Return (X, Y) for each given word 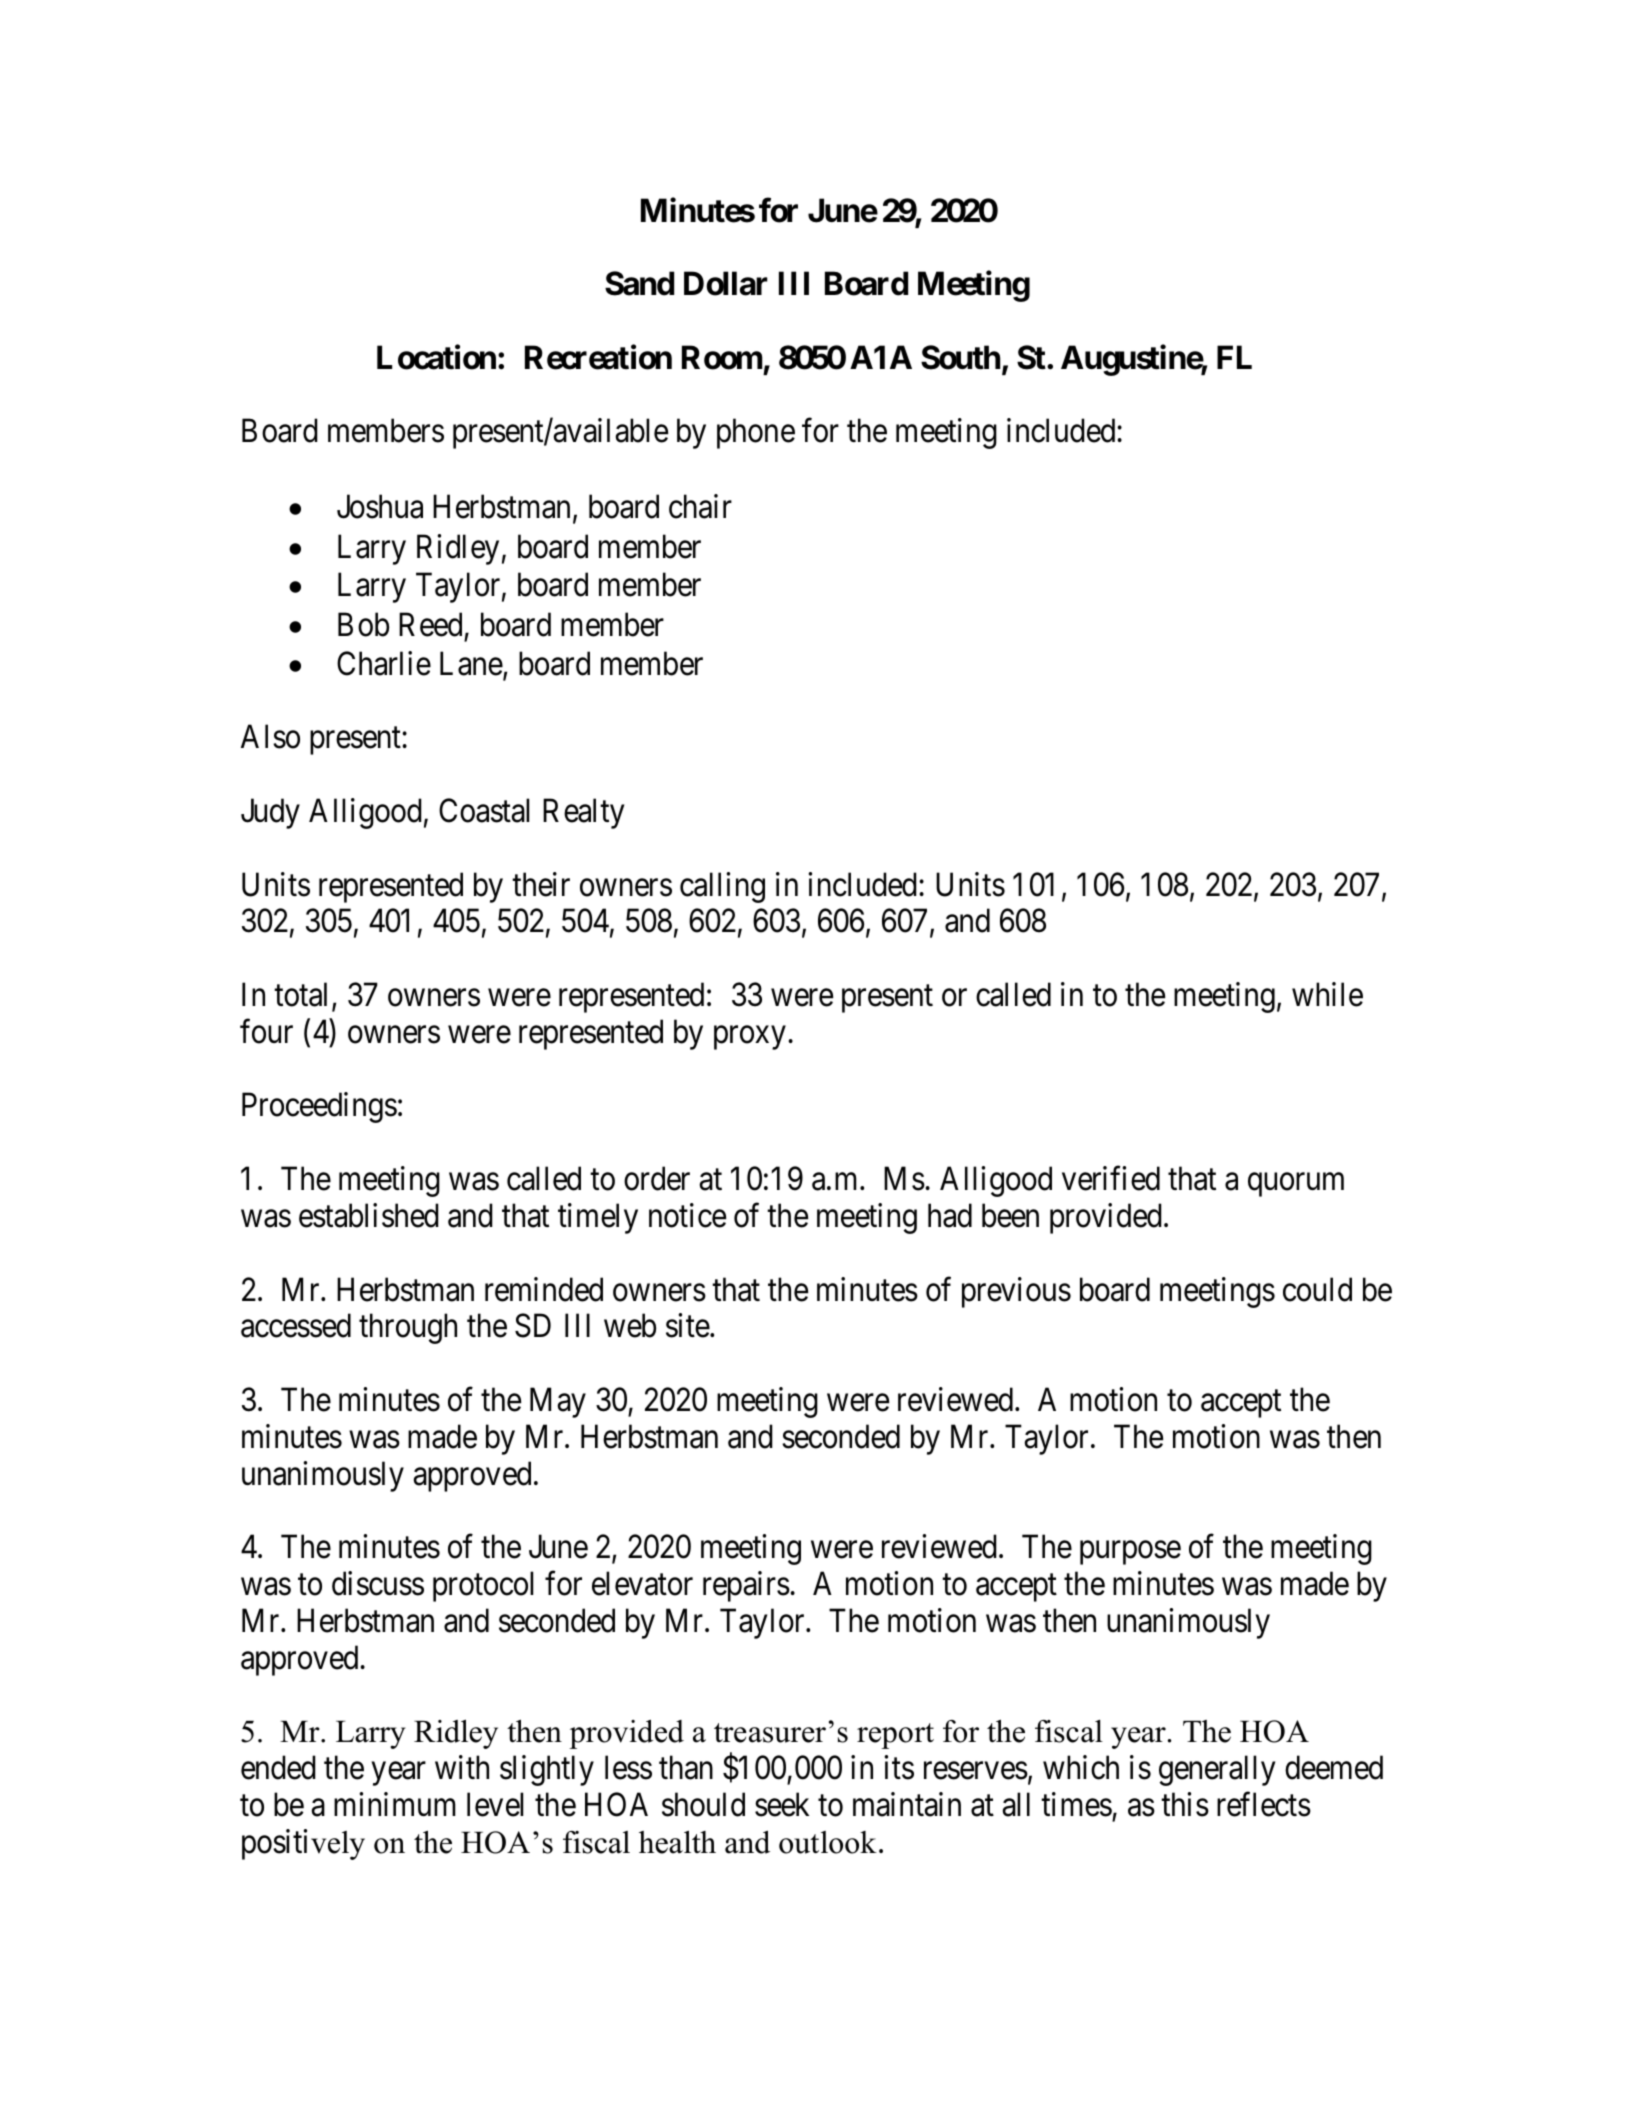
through (408, 1328)
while (1327, 994)
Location (436, 357)
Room (722, 357)
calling (722, 887)
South (960, 357)
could (1317, 1289)
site (688, 1325)
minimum (395, 1804)
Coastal (484, 810)
